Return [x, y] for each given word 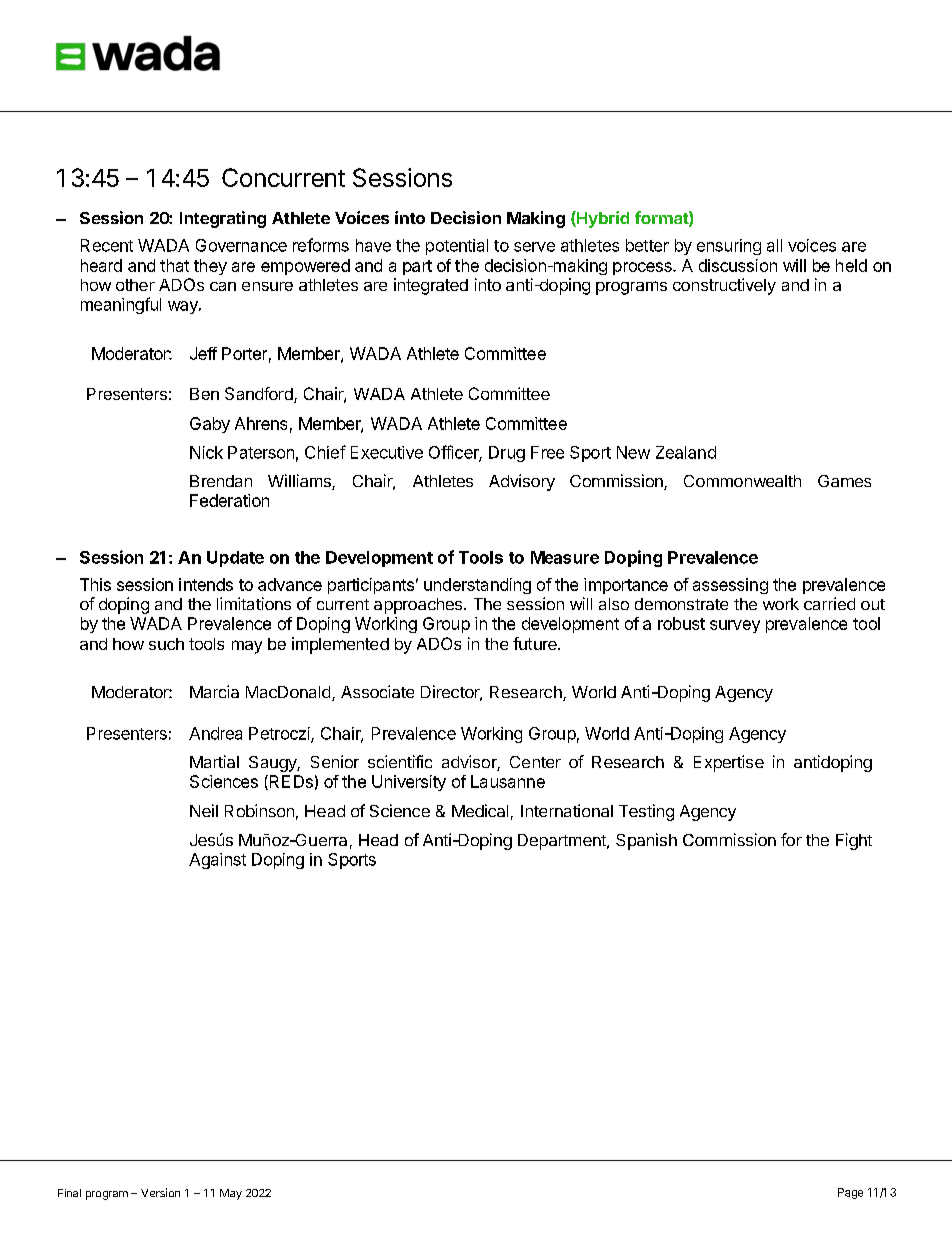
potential [457, 247]
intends [206, 584]
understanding [477, 586]
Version [160, 1192]
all [774, 245]
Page [850, 1193]
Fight [854, 841]
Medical [480, 810]
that [174, 265]
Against [217, 861]
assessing [730, 586]
